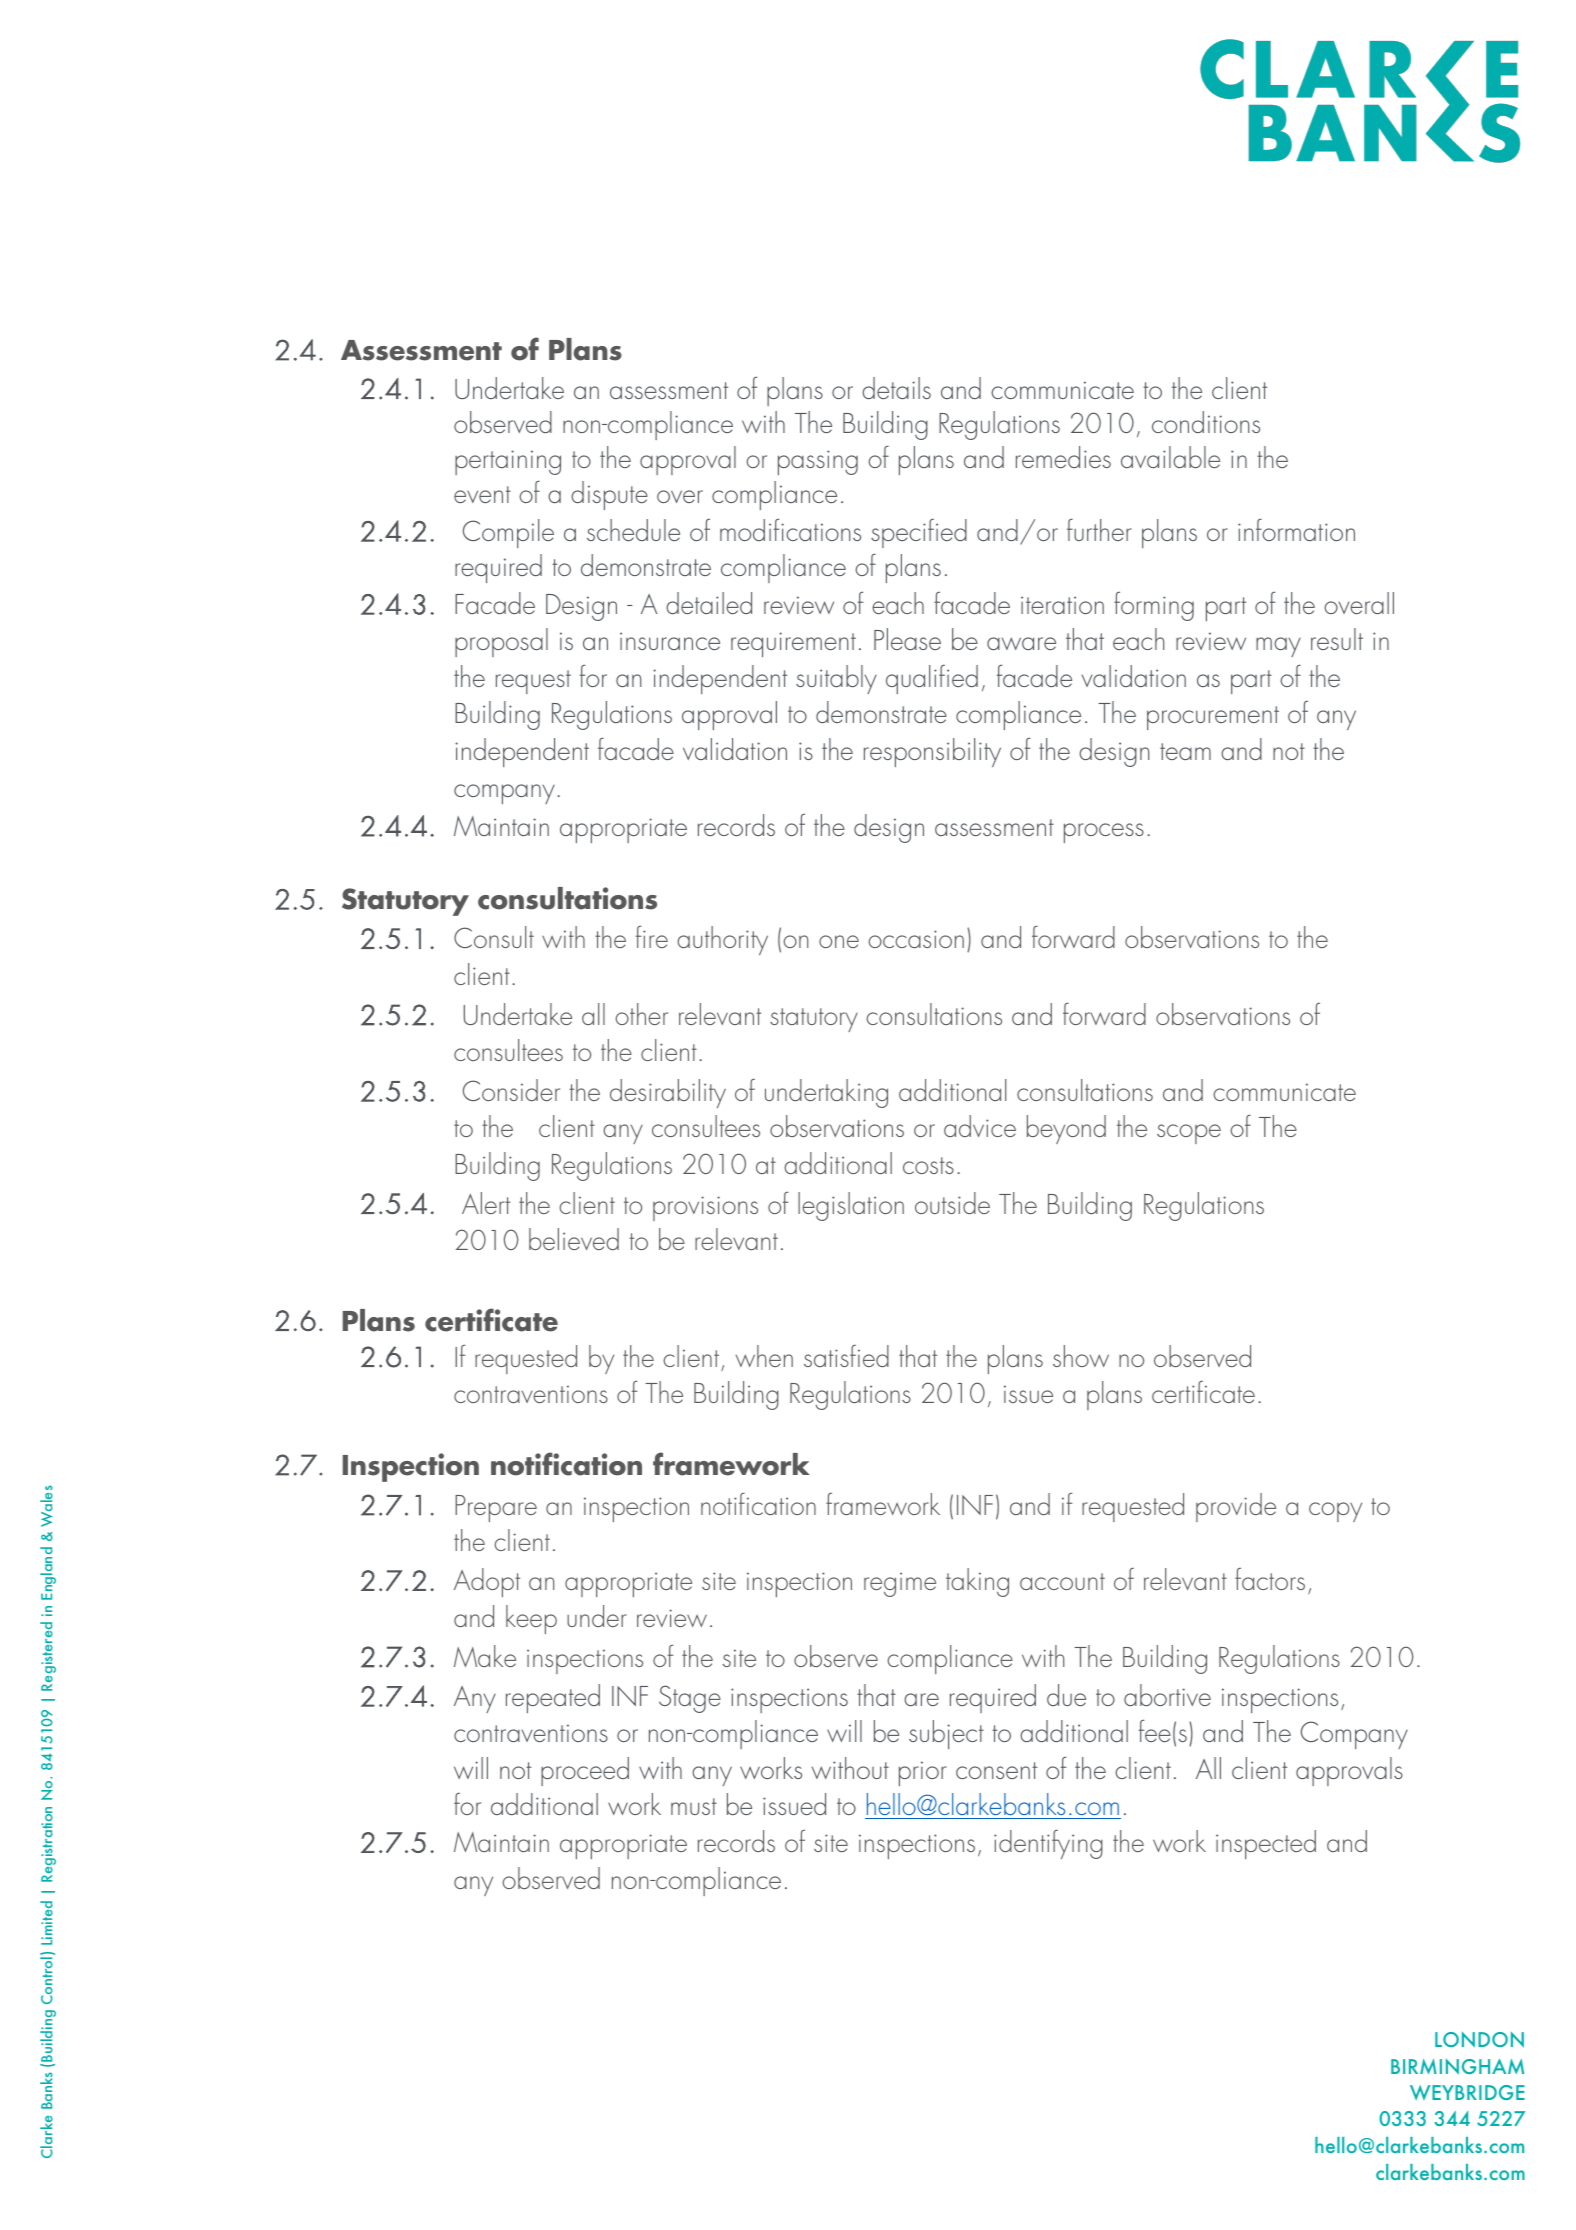 The image size is (1576, 2230). Describe the element at coordinates (1063, 457) in the image. I see `remedies` at that location.
